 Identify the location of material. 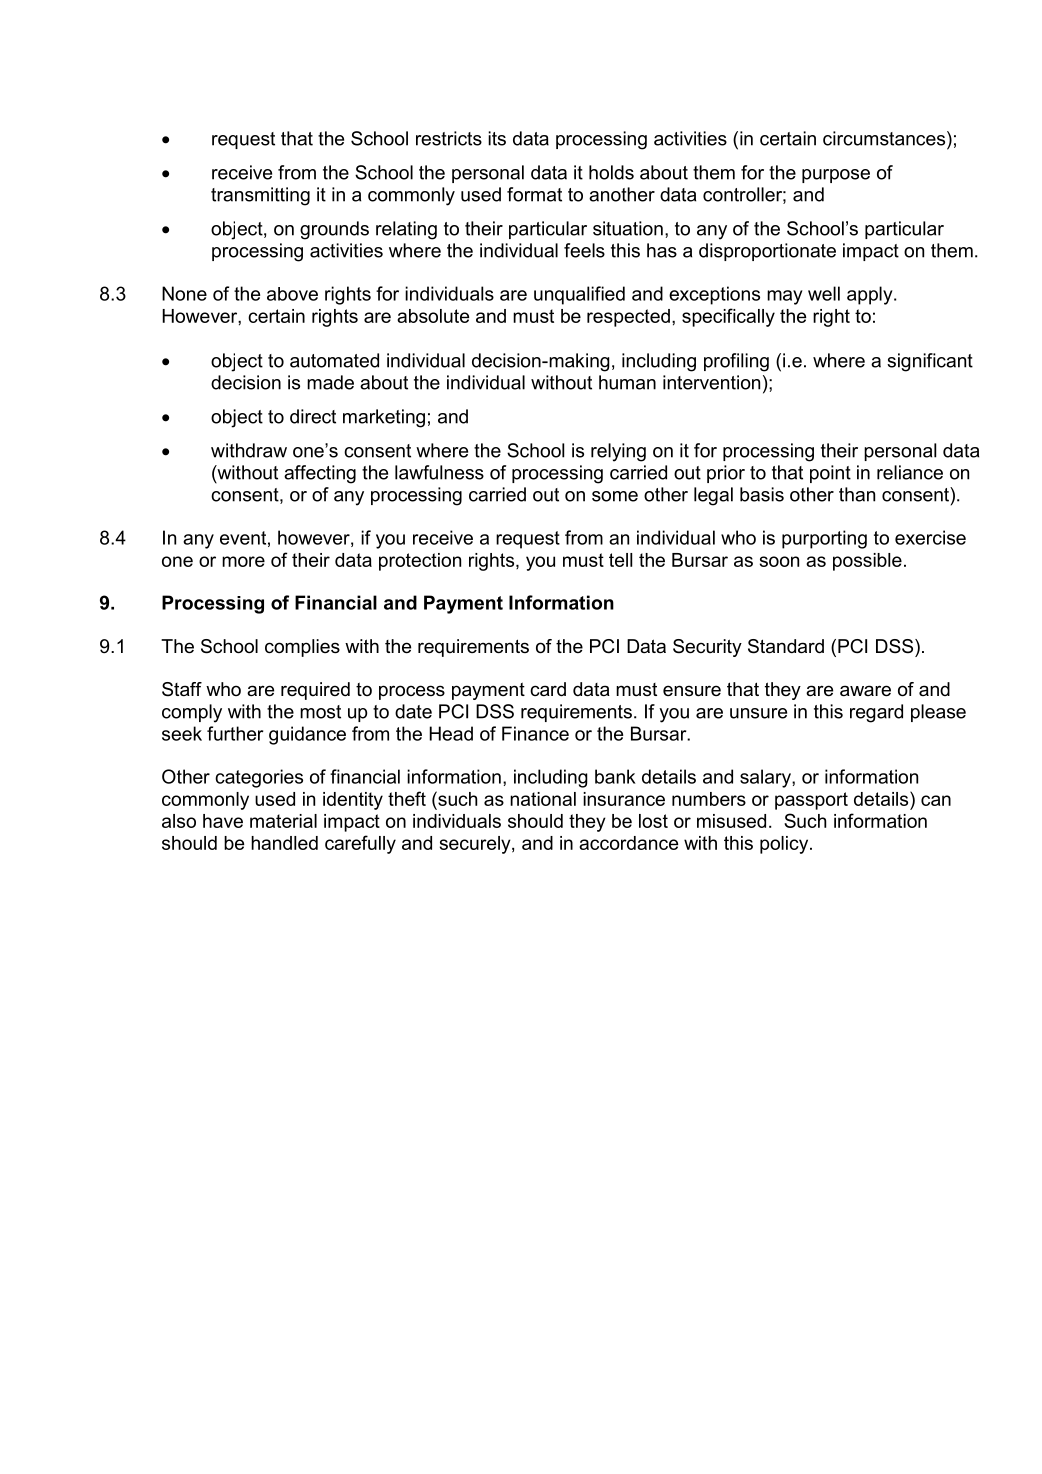
(283, 821).
